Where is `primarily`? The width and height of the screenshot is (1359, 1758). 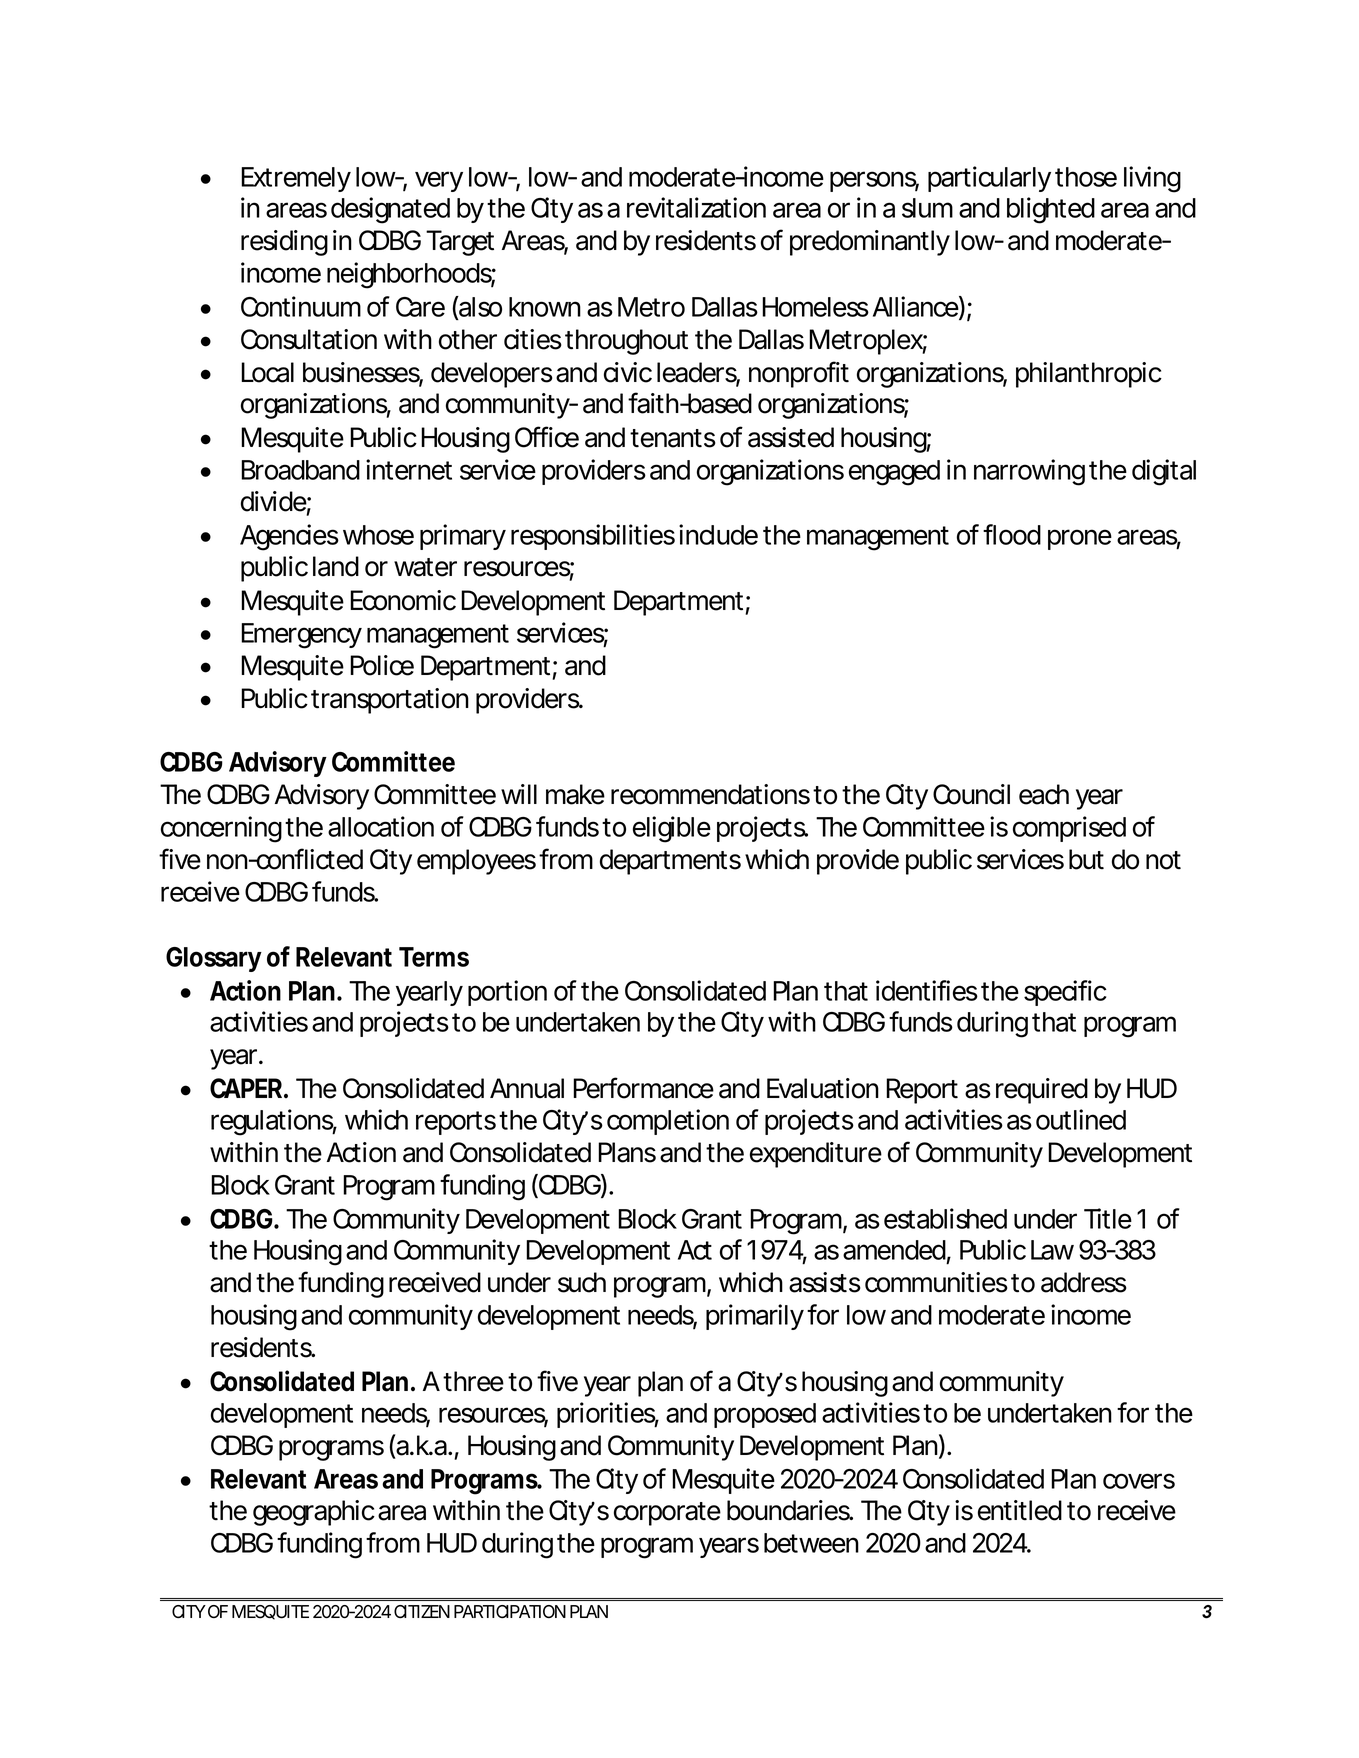
primarily is located at coordinates (754, 1317).
